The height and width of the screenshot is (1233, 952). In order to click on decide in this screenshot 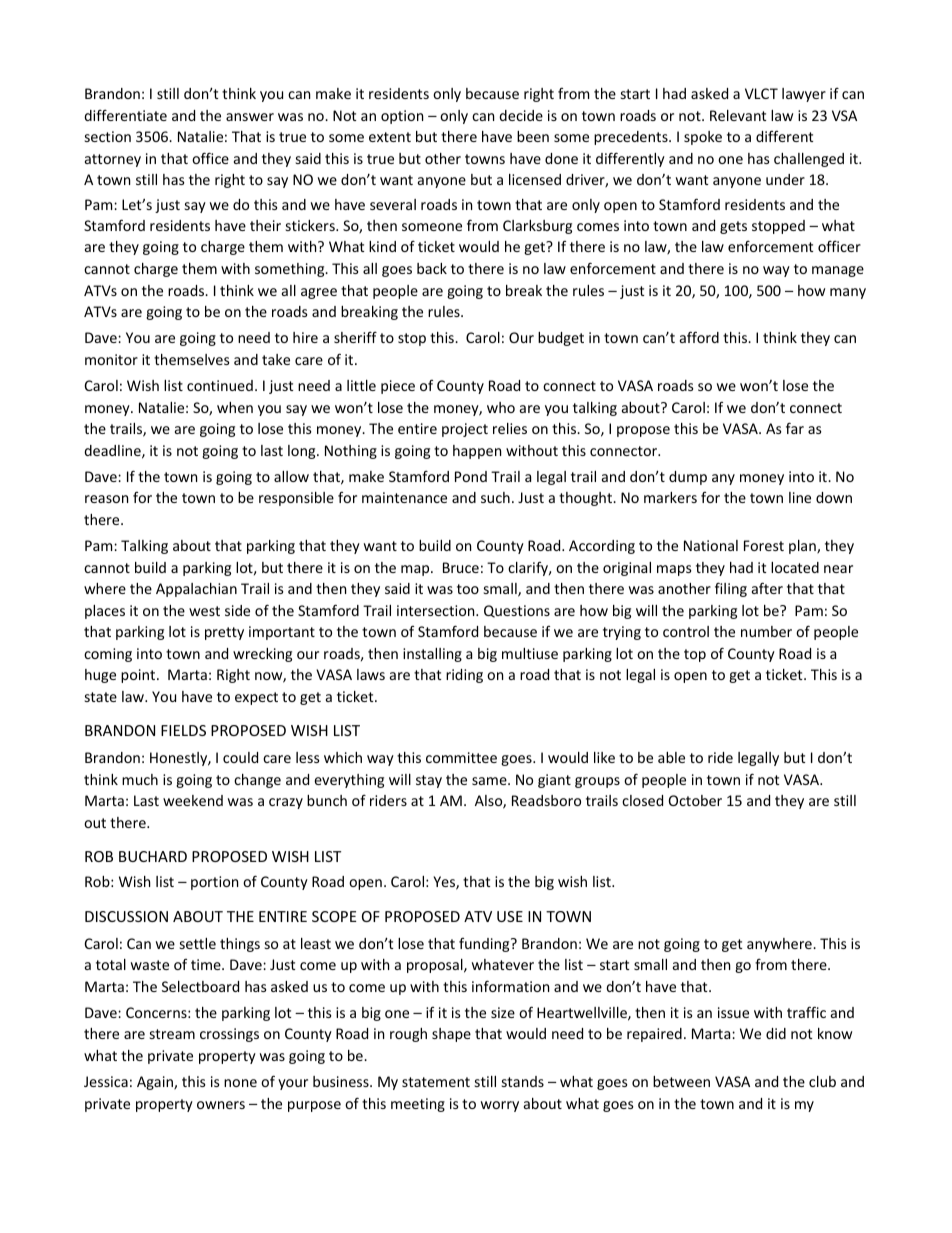, I will do `click(521, 115)`.
